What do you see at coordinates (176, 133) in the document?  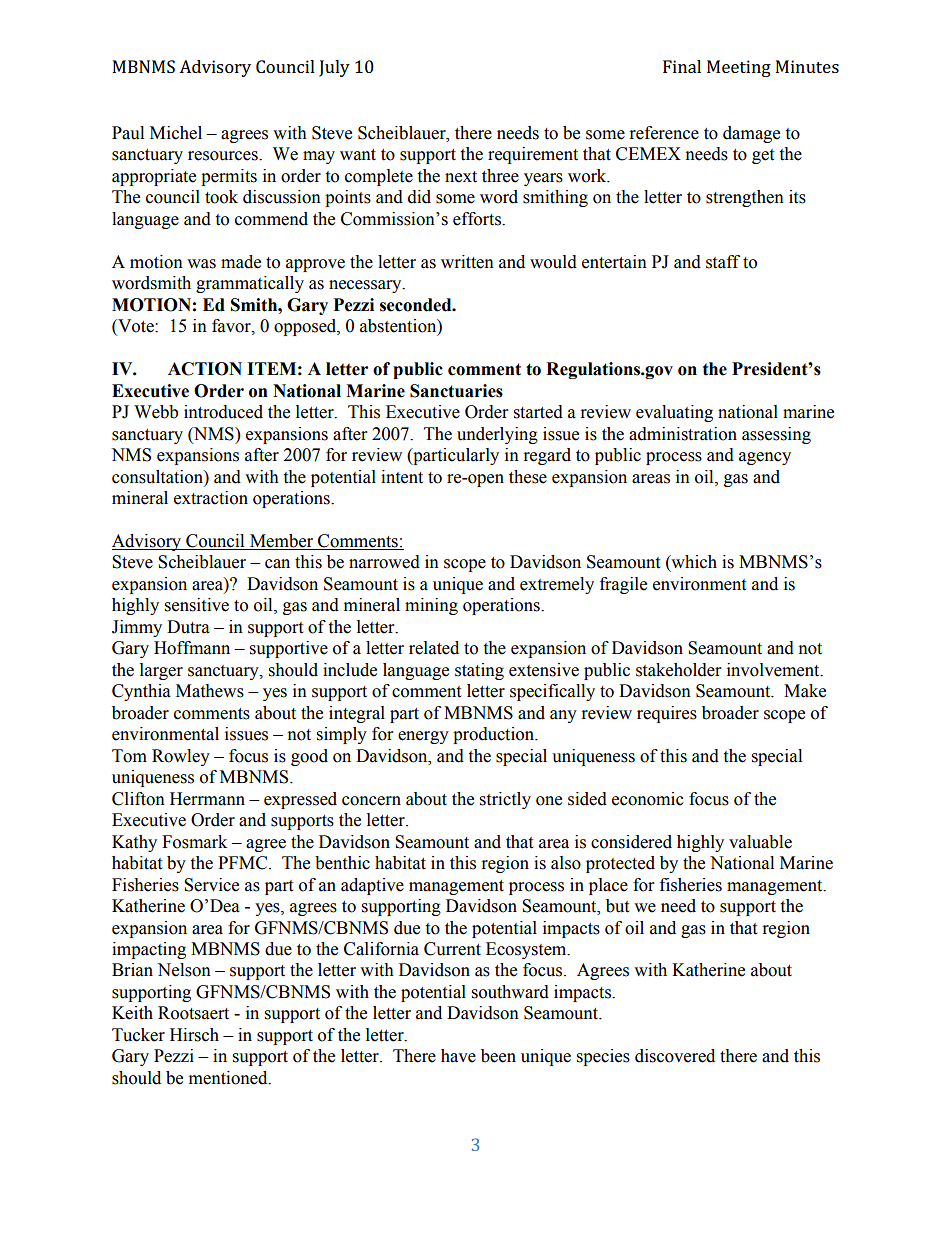 I see `Michel` at bounding box center [176, 133].
